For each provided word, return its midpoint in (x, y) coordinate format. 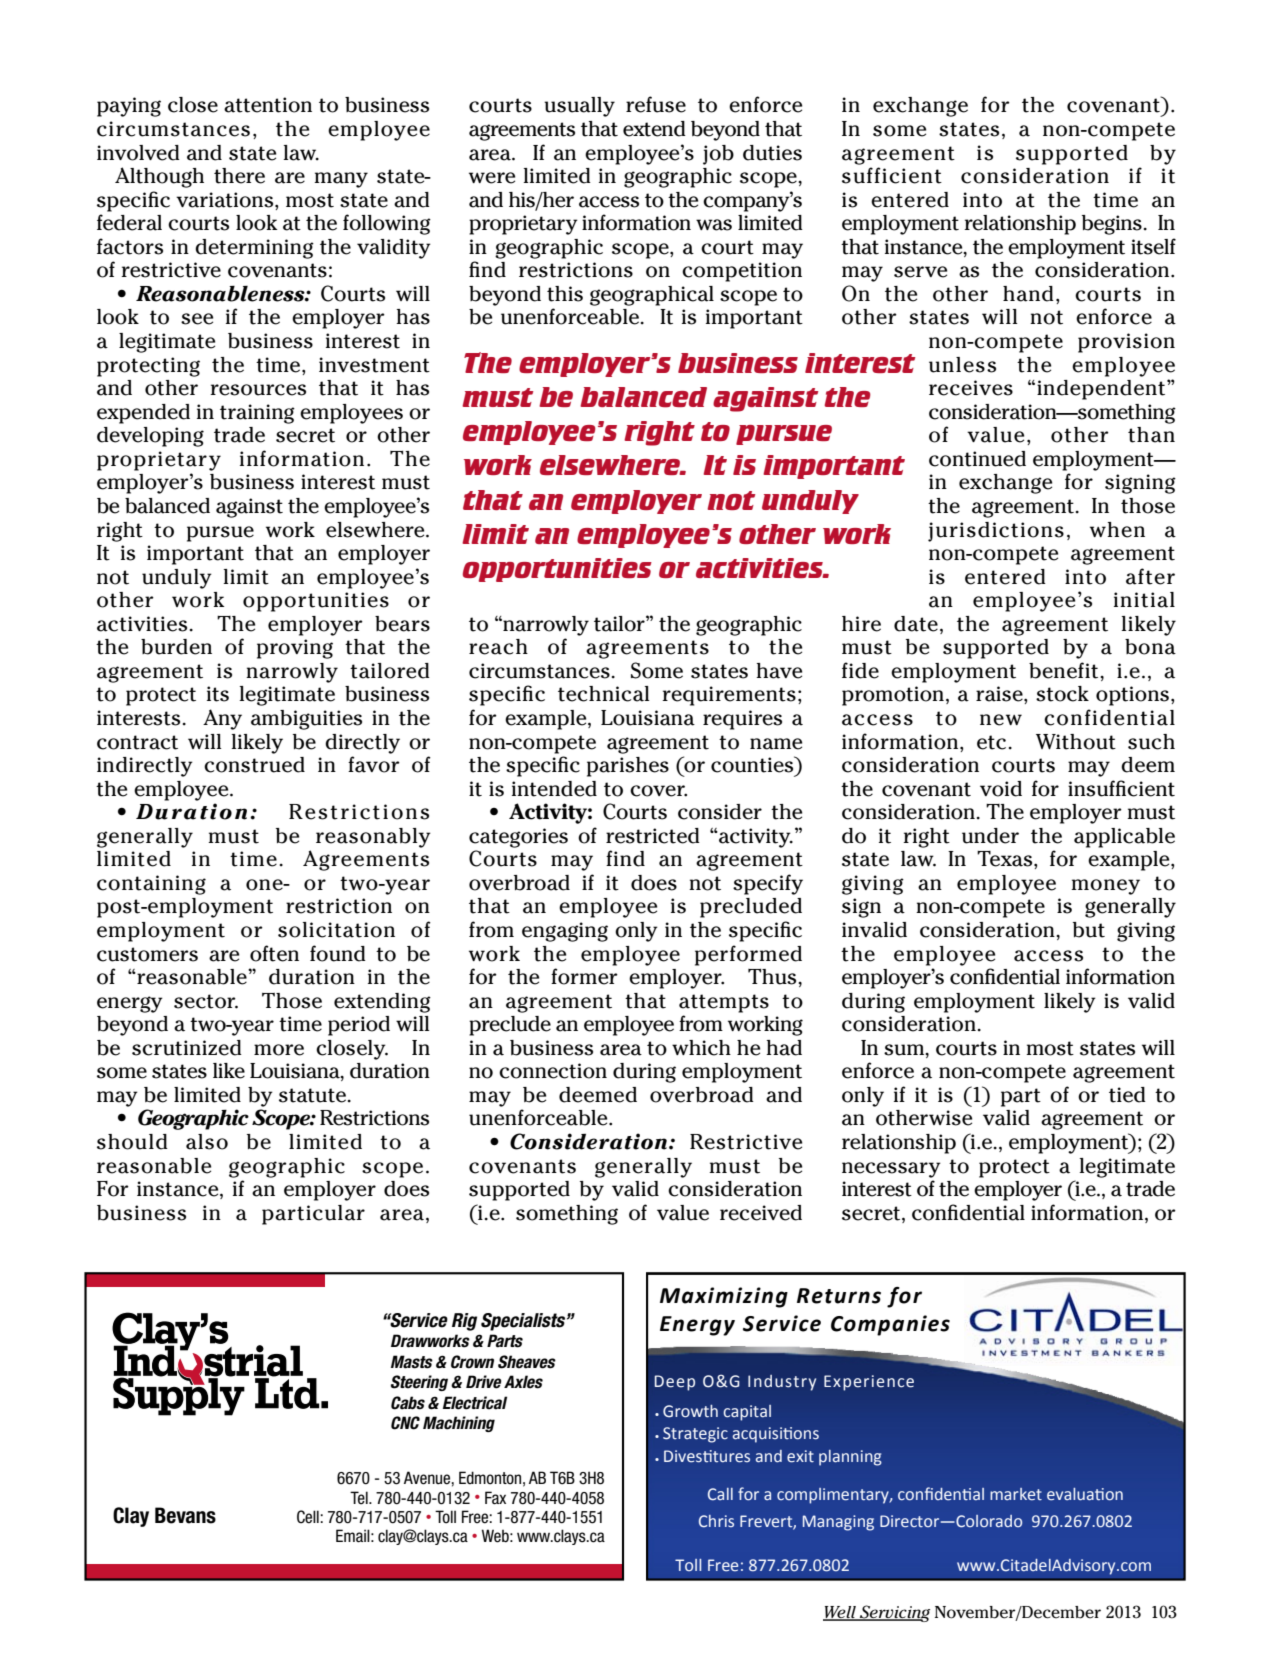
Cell (308, 1517)
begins (1112, 225)
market (1016, 1494)
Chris (716, 1521)
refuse (656, 104)
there (239, 176)
